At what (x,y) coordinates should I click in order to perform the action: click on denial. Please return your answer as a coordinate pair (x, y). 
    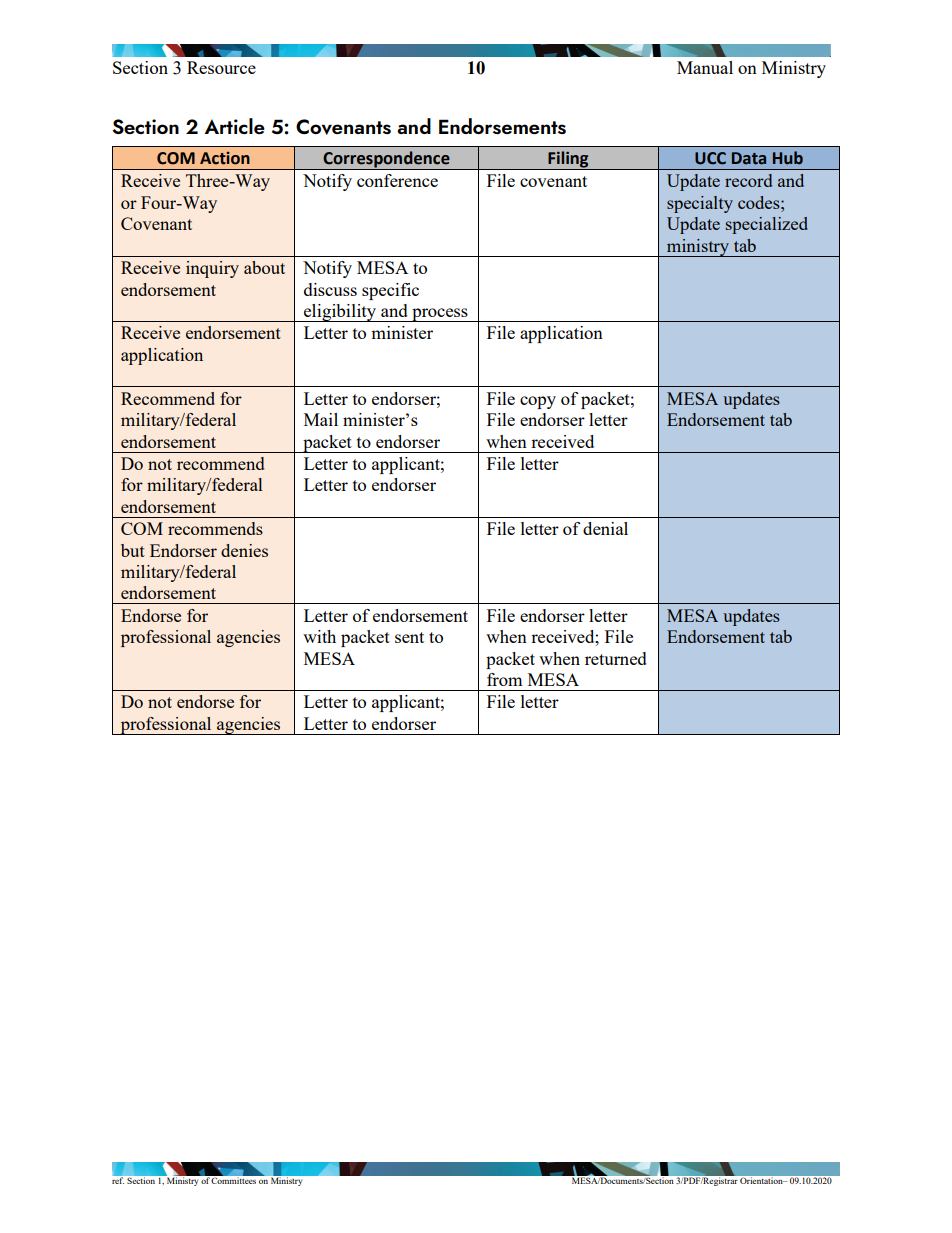
    Looking at the image, I should click on (605, 528).
